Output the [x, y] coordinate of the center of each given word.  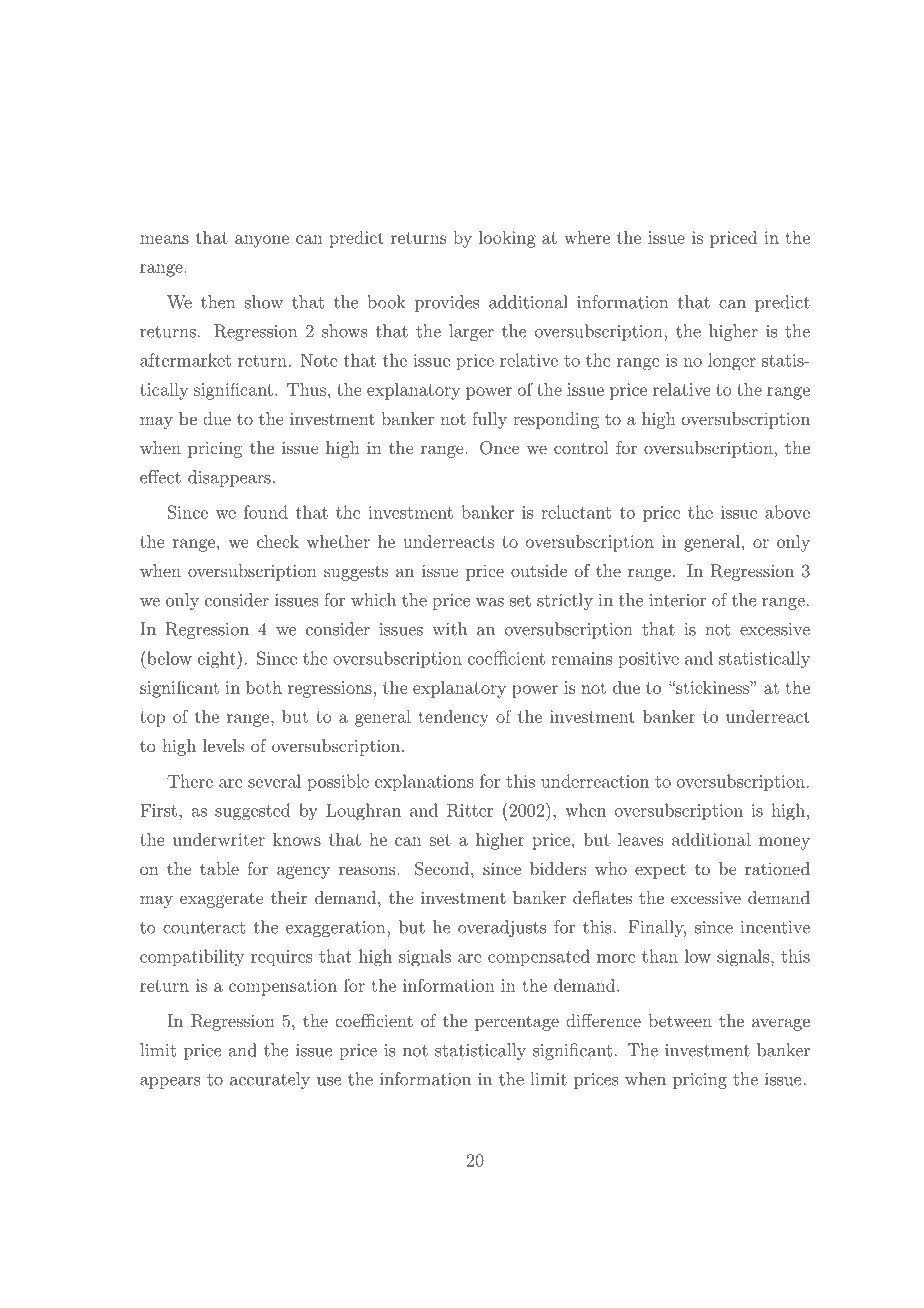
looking [507, 239]
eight [218, 660]
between [680, 1020]
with [449, 629]
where [587, 237]
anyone [262, 241]
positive [648, 660]
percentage [517, 1023]
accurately [270, 1080]
